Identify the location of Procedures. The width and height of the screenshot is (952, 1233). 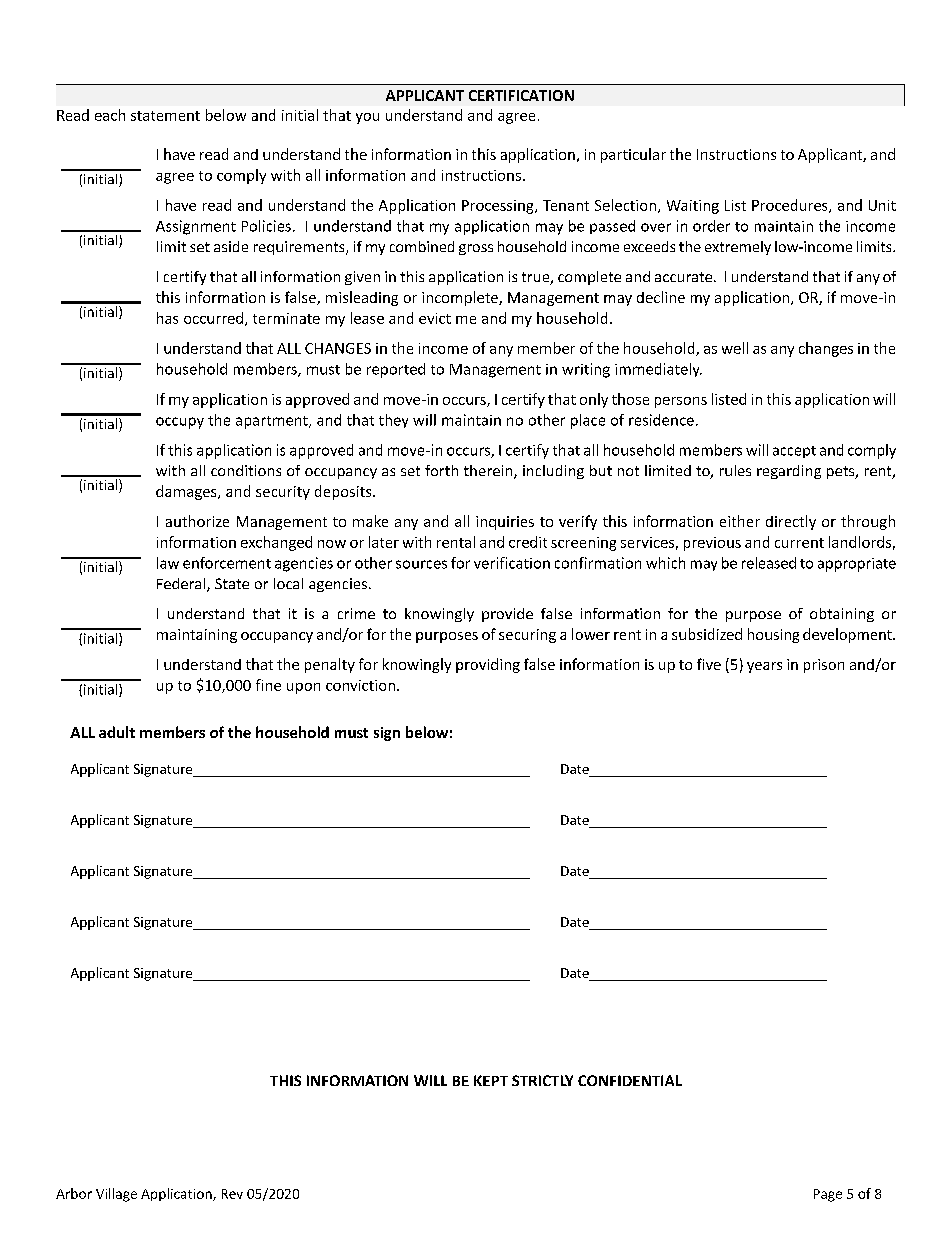
(791, 206).
